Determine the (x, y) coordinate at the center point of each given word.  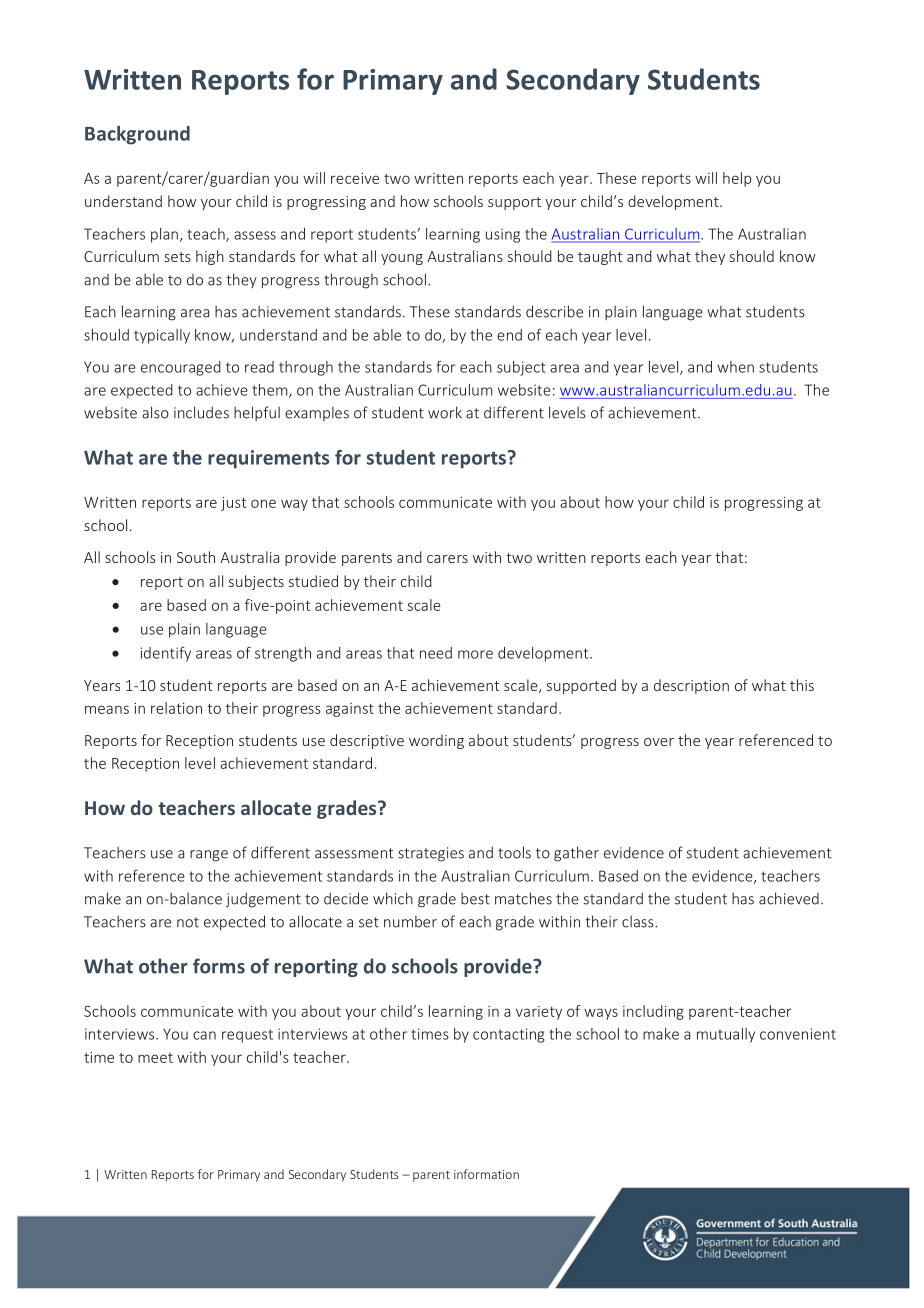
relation (176, 708)
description (691, 686)
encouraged (181, 368)
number (410, 921)
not (188, 922)
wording (436, 741)
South (196, 557)
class (639, 921)
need (436, 653)
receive (355, 178)
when (735, 367)
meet (155, 1058)
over (659, 742)
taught (600, 257)
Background (137, 135)
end (509, 335)
